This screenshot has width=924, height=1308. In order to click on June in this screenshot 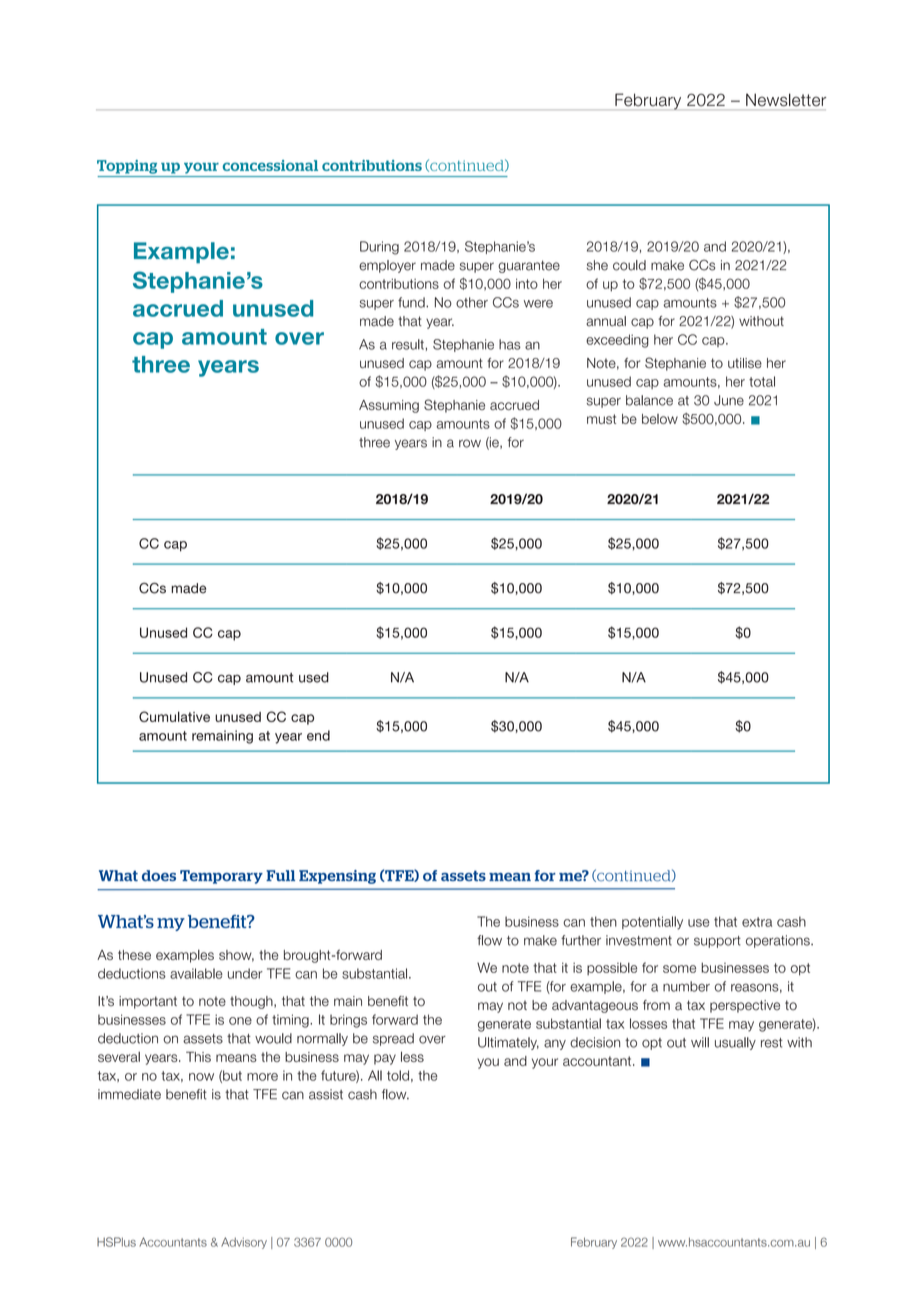, I will do `click(729, 400)`.
